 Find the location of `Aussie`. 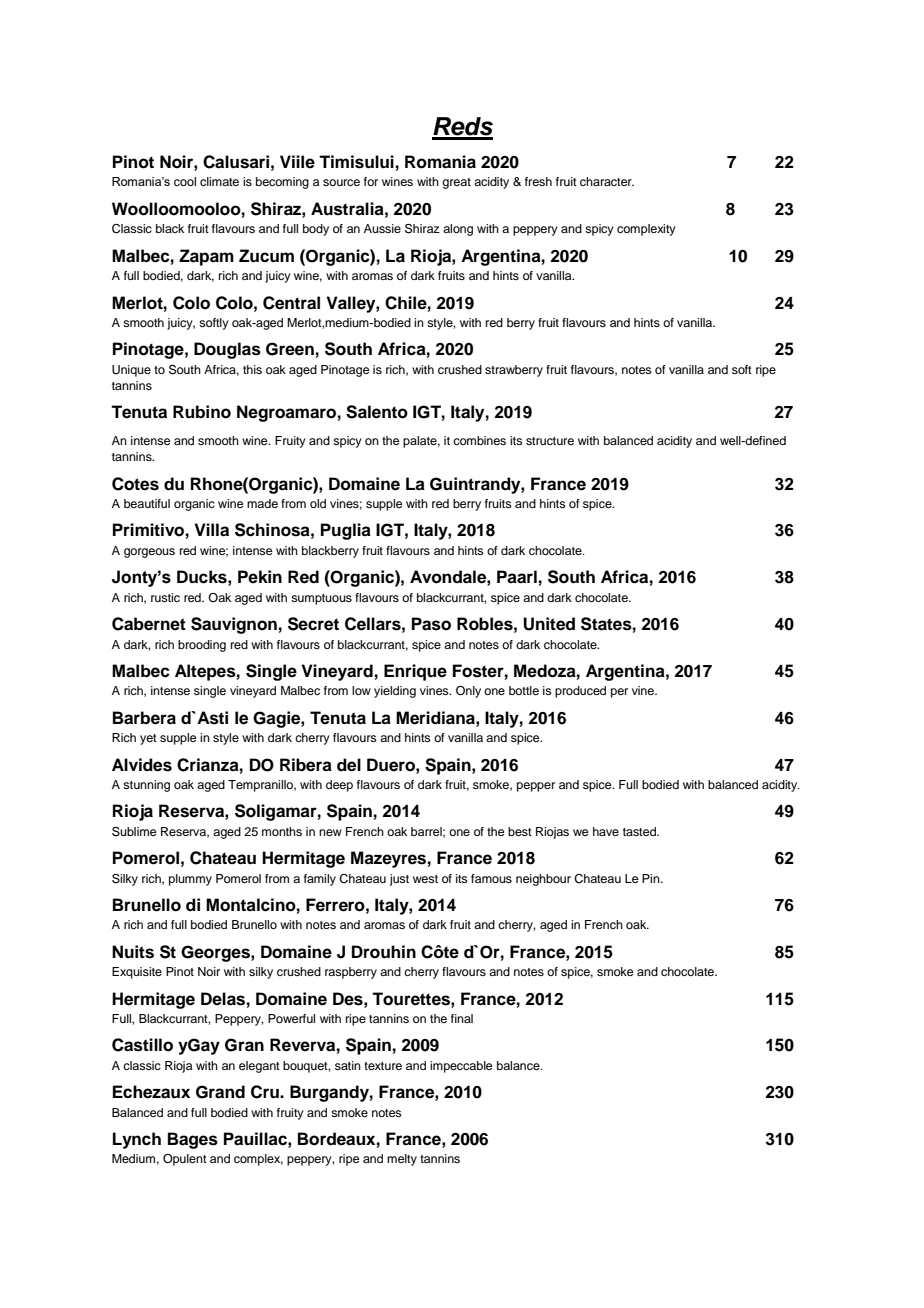

Aussie is located at coordinates (382, 228).
